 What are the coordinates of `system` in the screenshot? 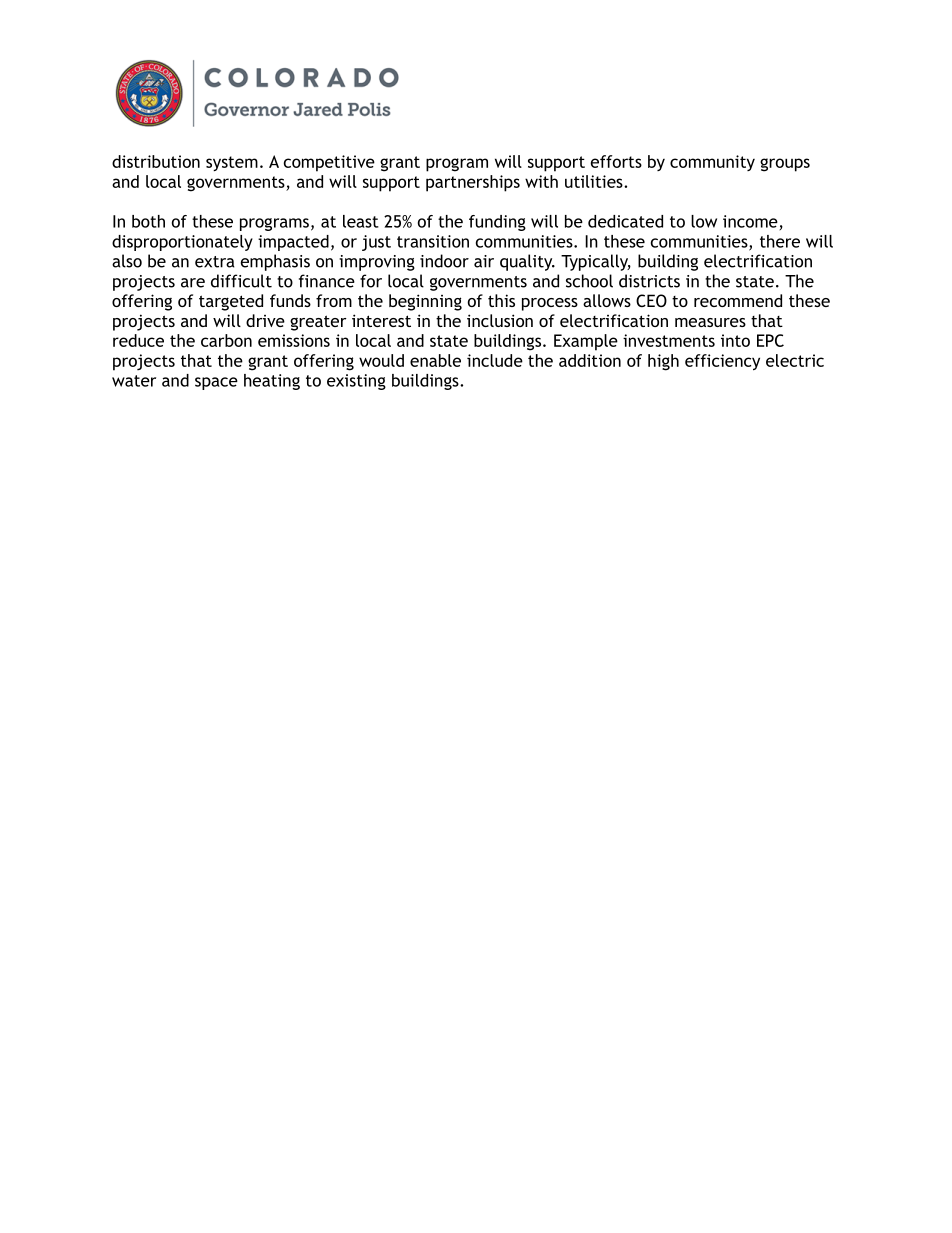 It's located at (232, 163).
